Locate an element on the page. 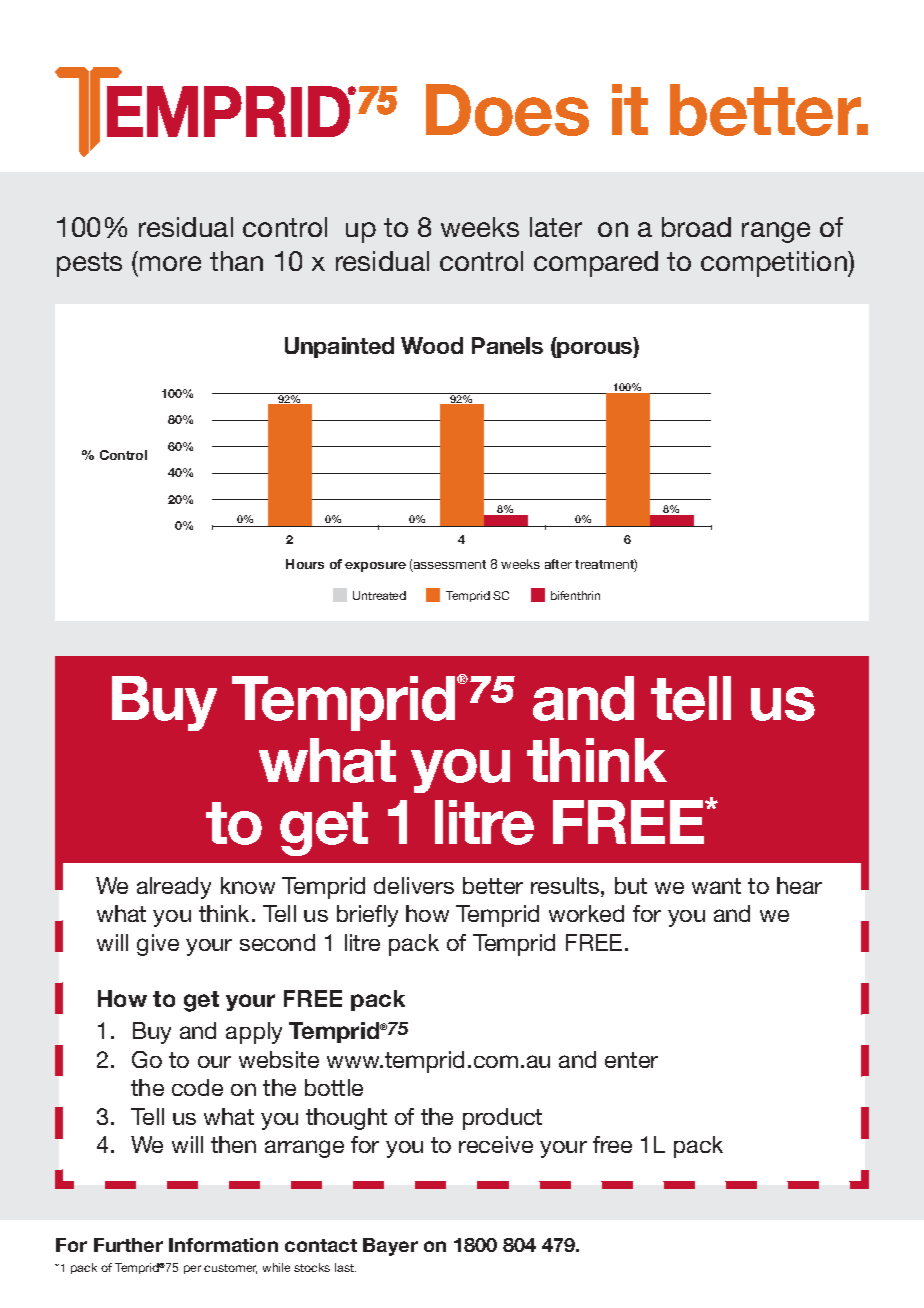 The image size is (924, 1308). competition is located at coordinates (775, 264).
